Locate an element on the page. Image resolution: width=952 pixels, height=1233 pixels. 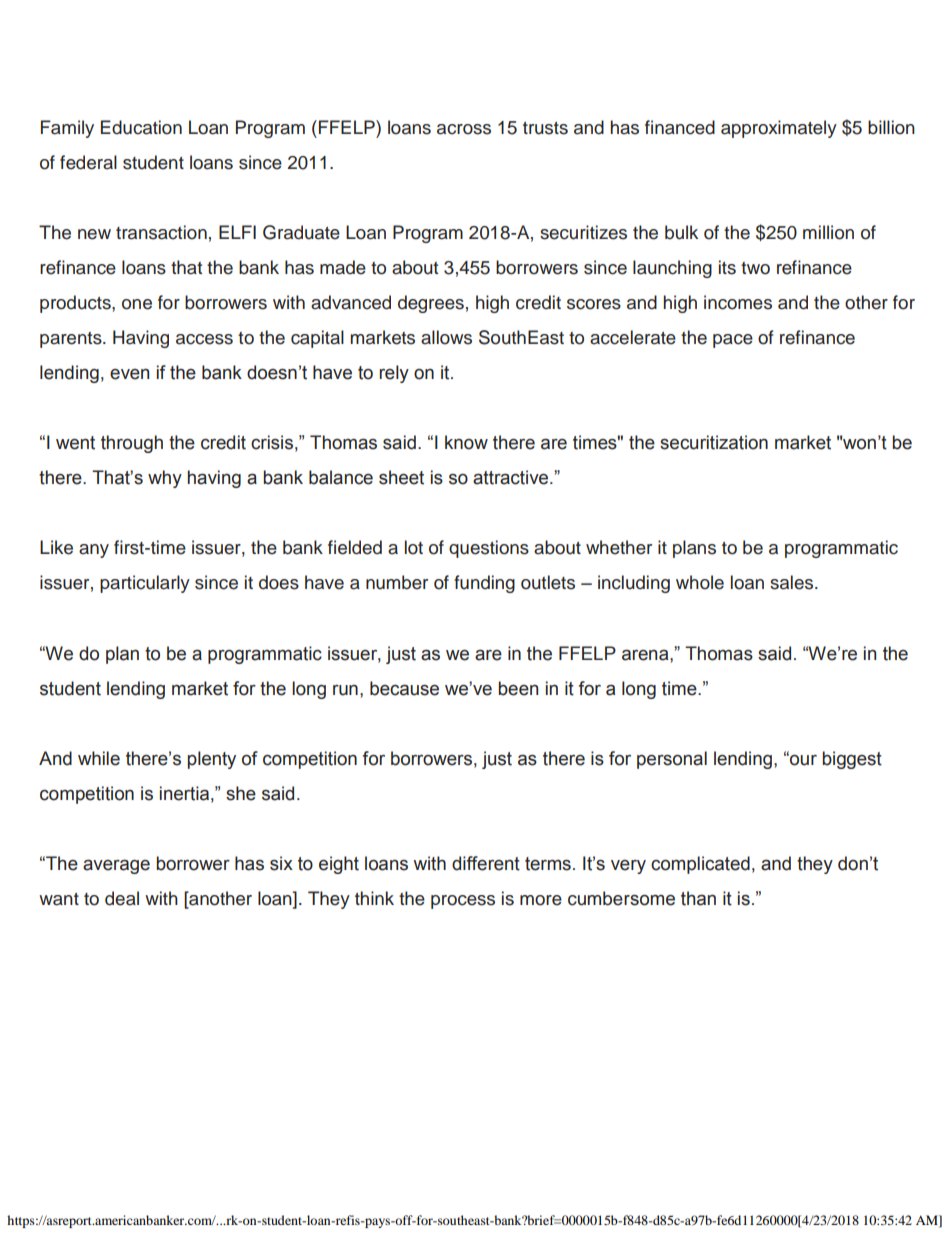
approximately is located at coordinates (779, 129).
